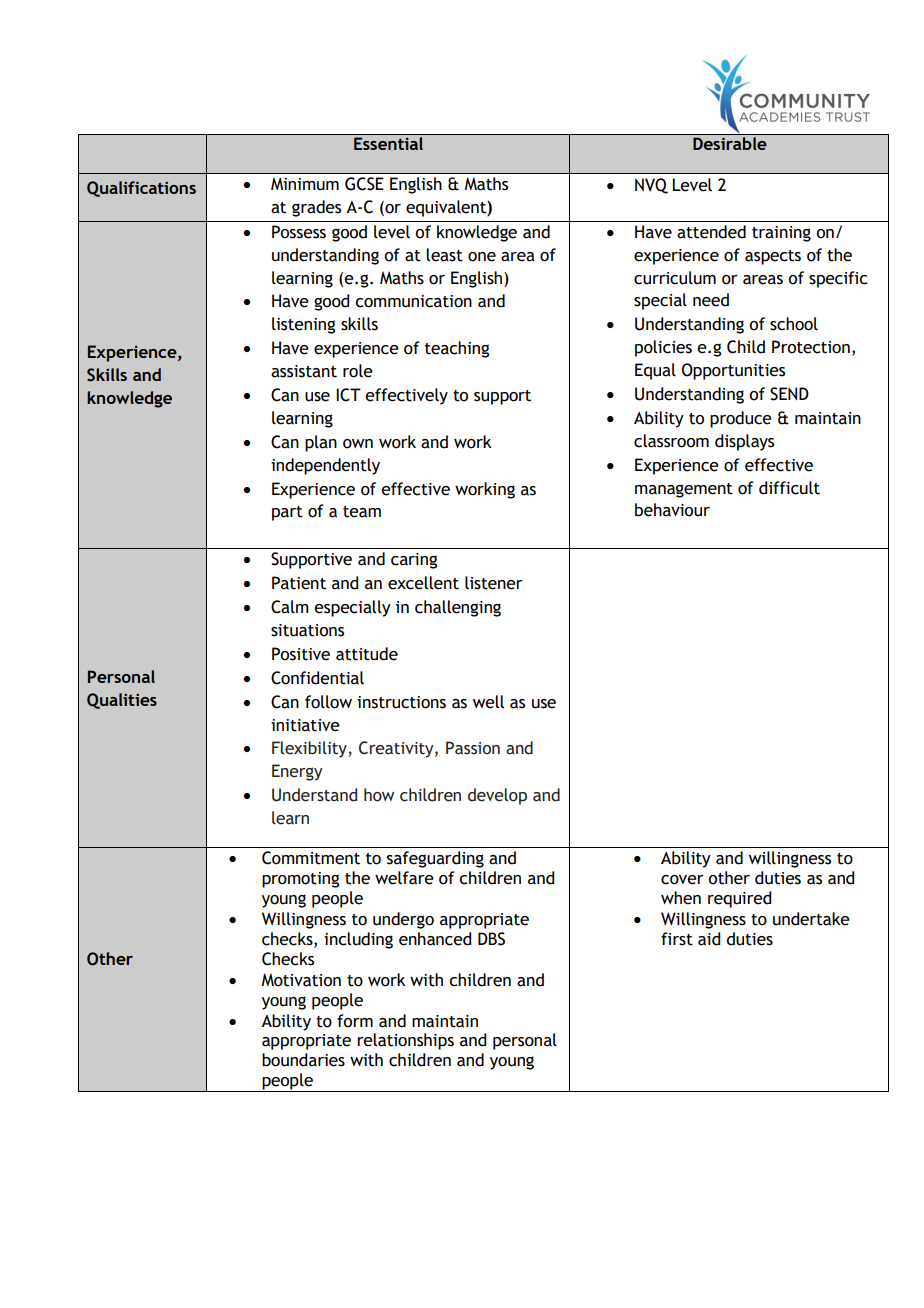 The width and height of the image is (924, 1308). What do you see at coordinates (311, 858) in the image?
I see `Commitment` at bounding box center [311, 858].
